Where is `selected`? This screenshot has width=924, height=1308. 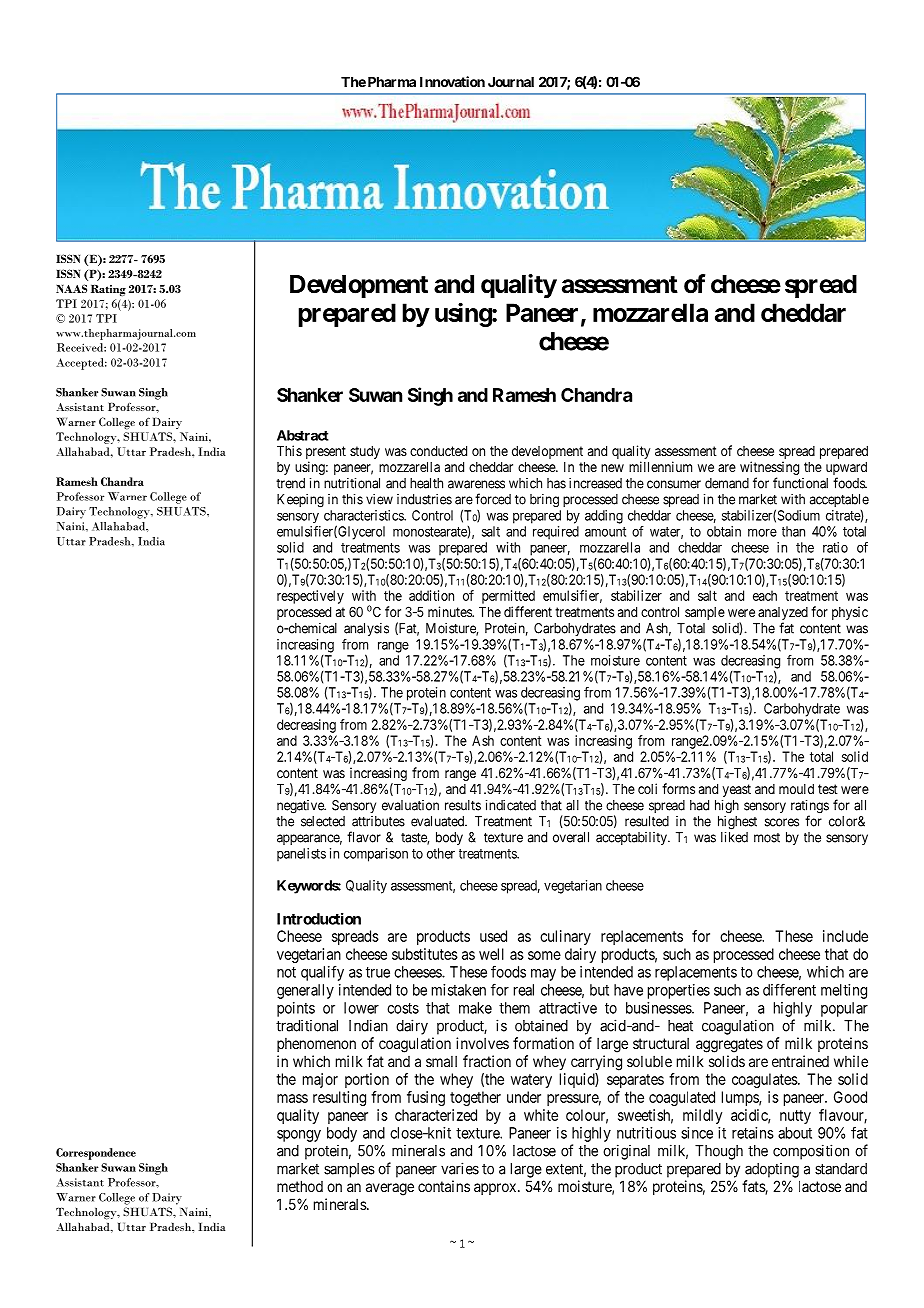
selected is located at coordinates (323, 821).
